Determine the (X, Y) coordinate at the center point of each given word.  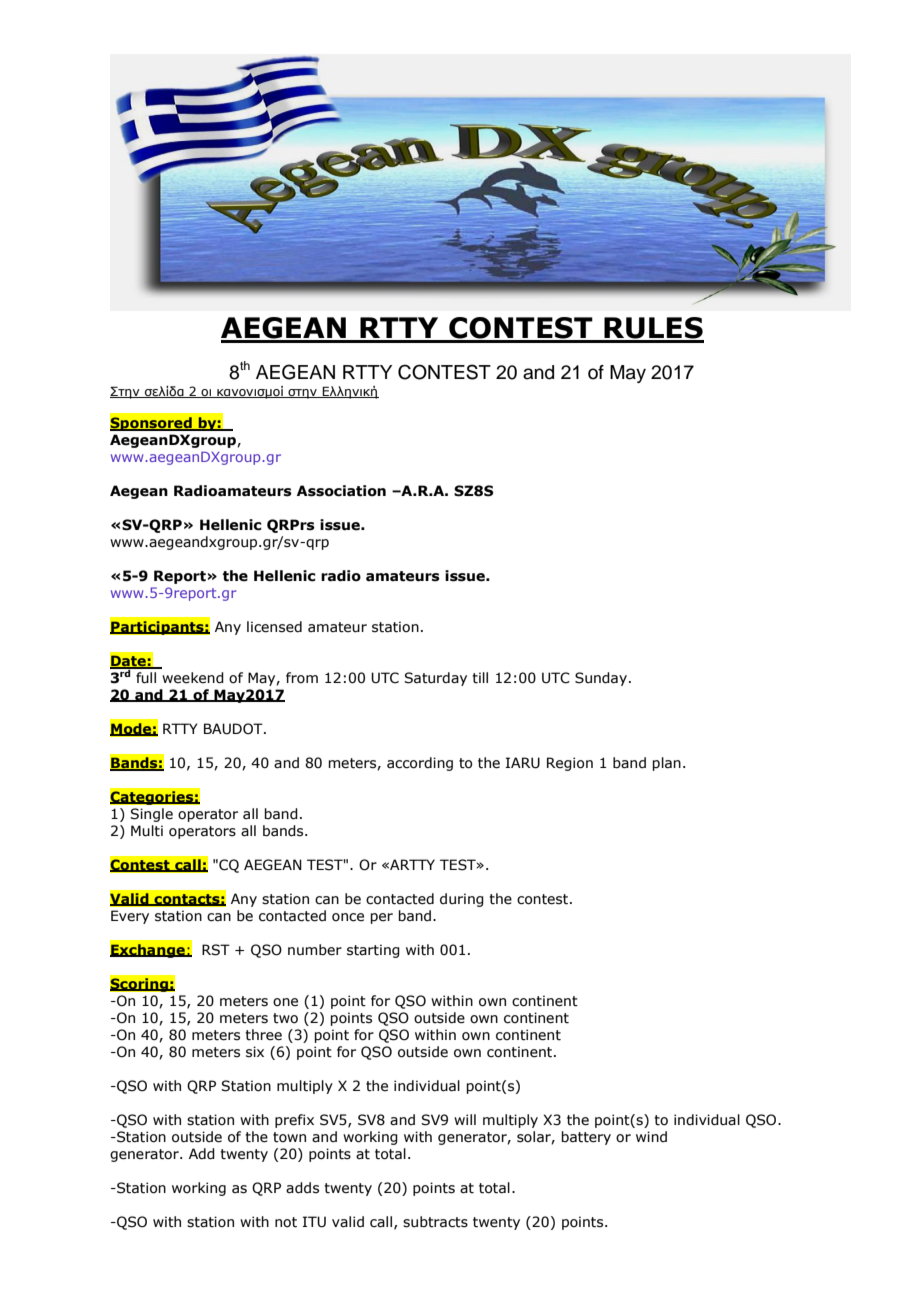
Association (341, 491)
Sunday (601, 679)
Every (130, 917)
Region (570, 764)
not (286, 1222)
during (462, 900)
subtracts (435, 1222)
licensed (274, 627)
